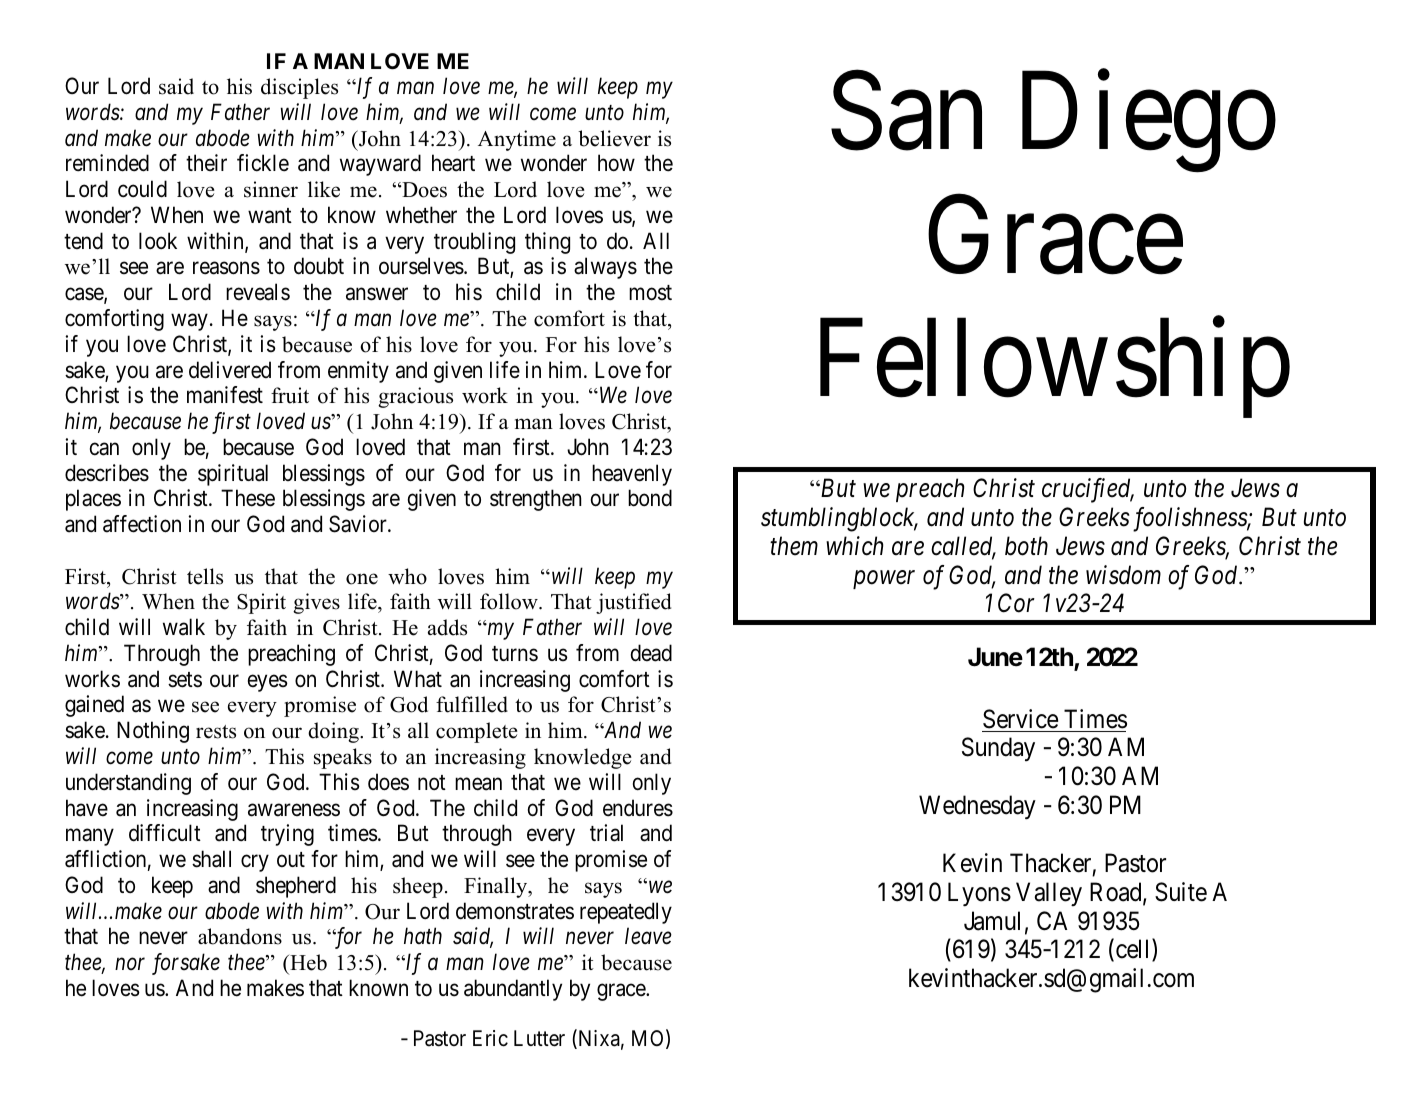  I want to click on manifest, so click(225, 395).
